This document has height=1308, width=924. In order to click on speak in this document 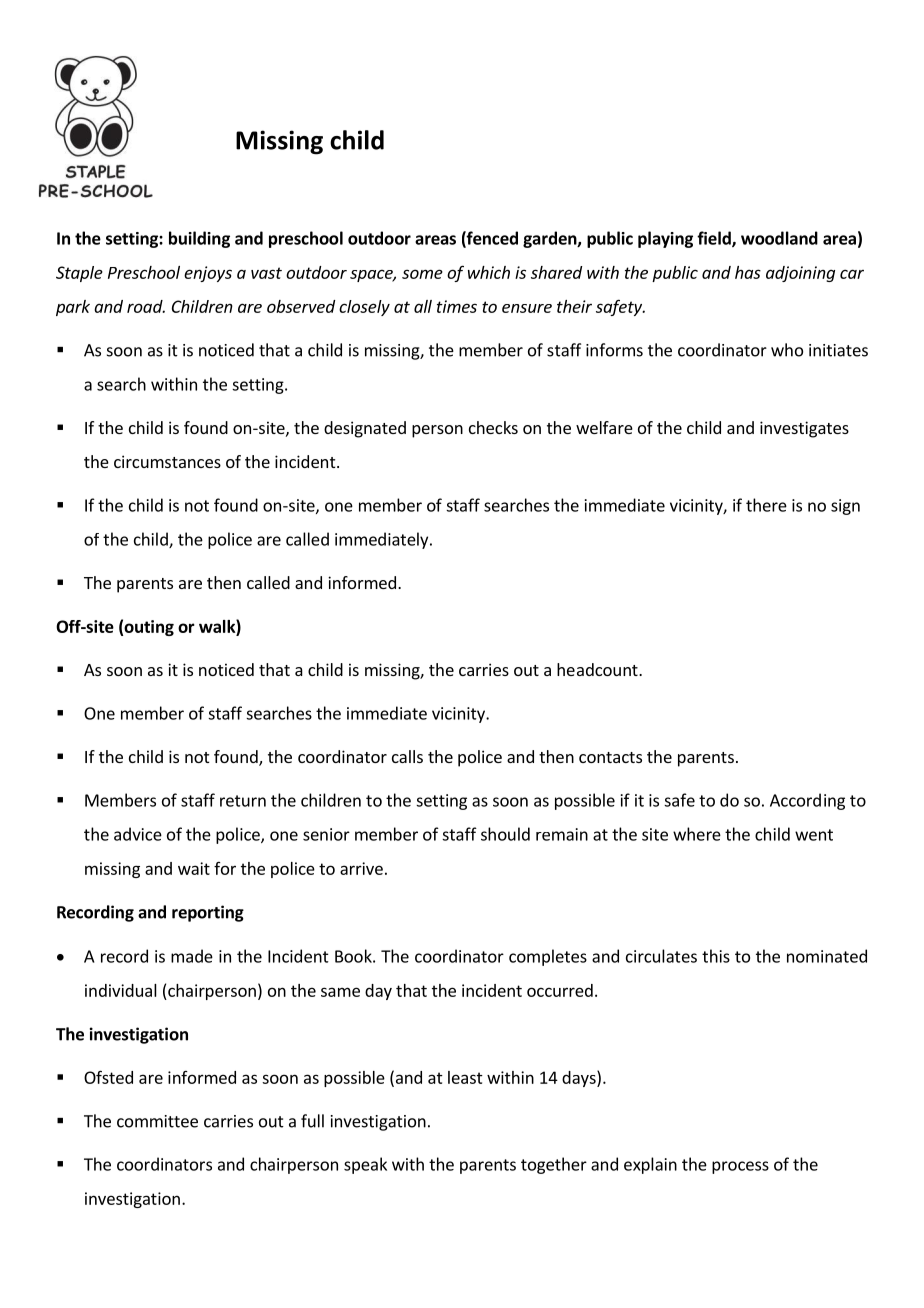, I will do `click(365, 1165)`.
